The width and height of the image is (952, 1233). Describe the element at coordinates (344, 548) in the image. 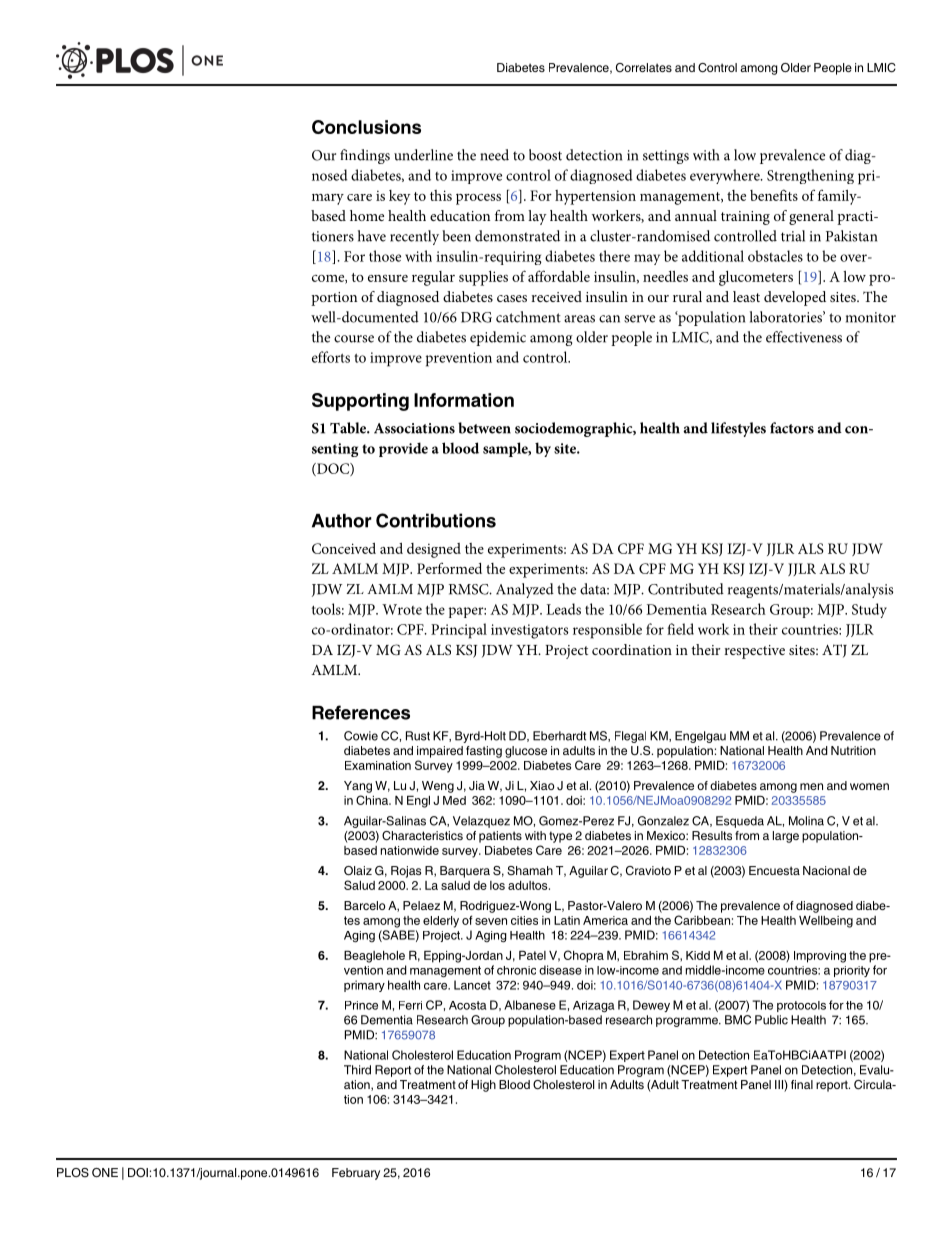

I see `Conceived` at that location.
